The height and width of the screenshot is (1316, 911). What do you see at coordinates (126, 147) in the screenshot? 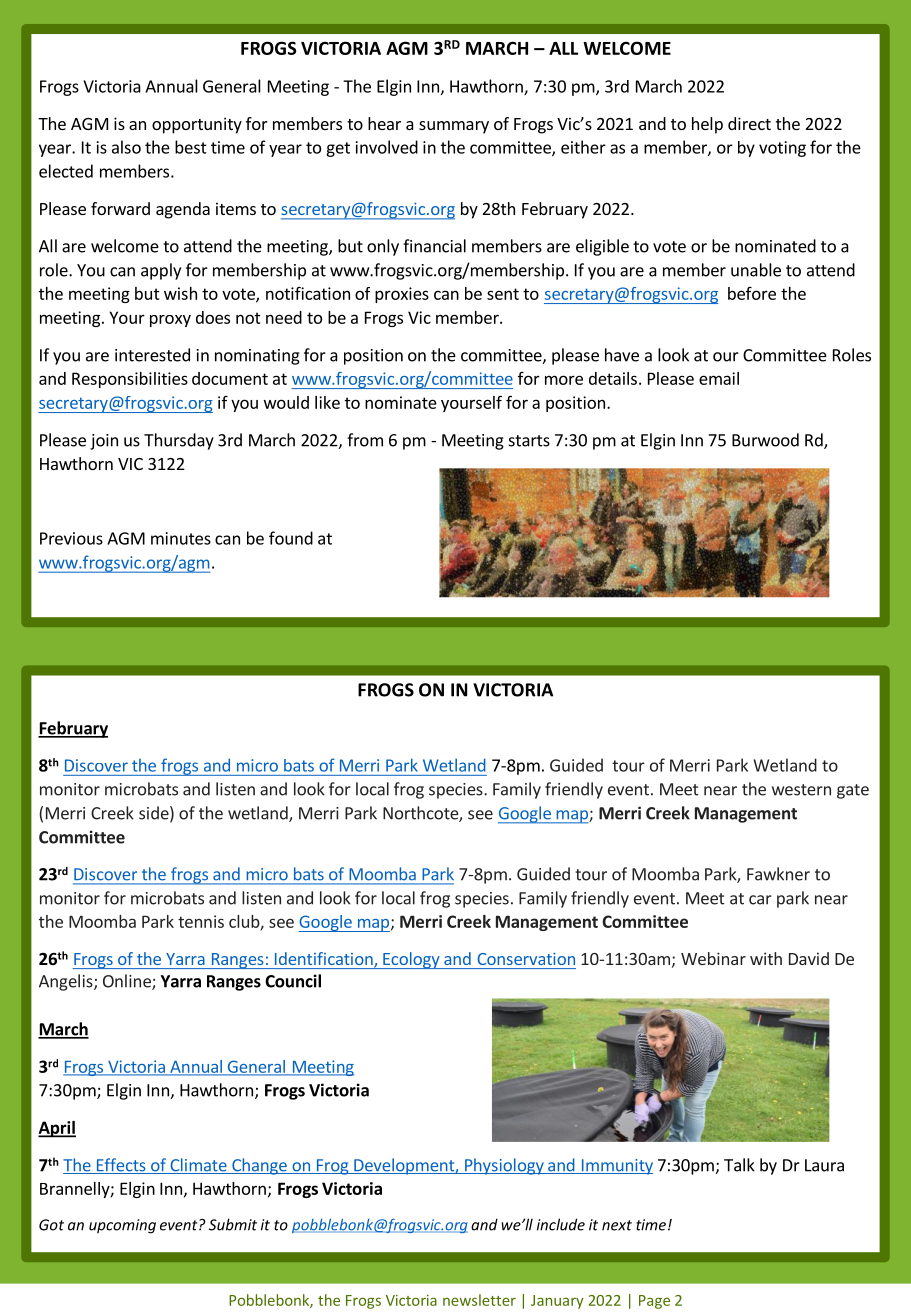
I see `also` at bounding box center [126, 147].
